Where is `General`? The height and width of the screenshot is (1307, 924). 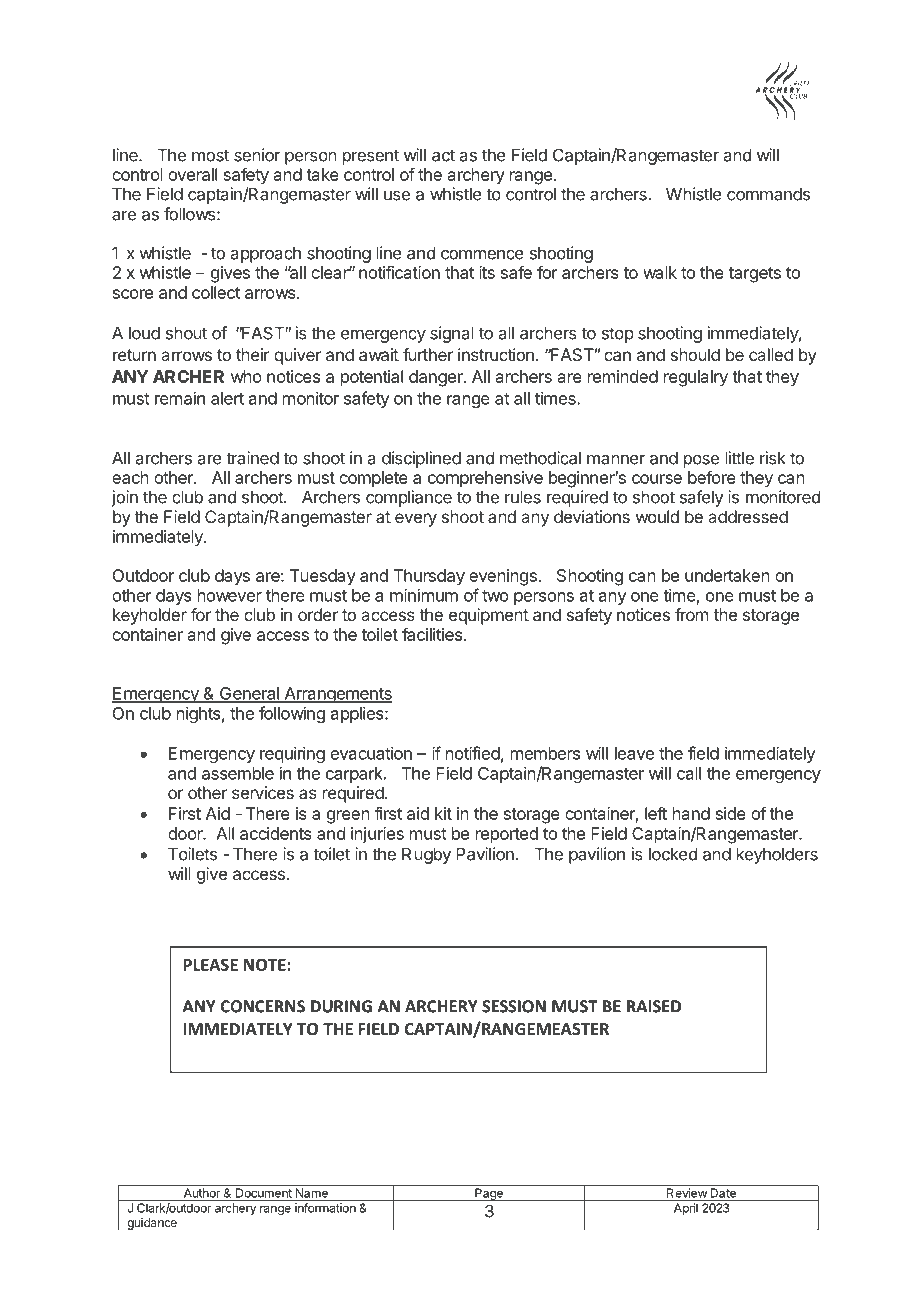 General is located at coordinates (249, 694).
